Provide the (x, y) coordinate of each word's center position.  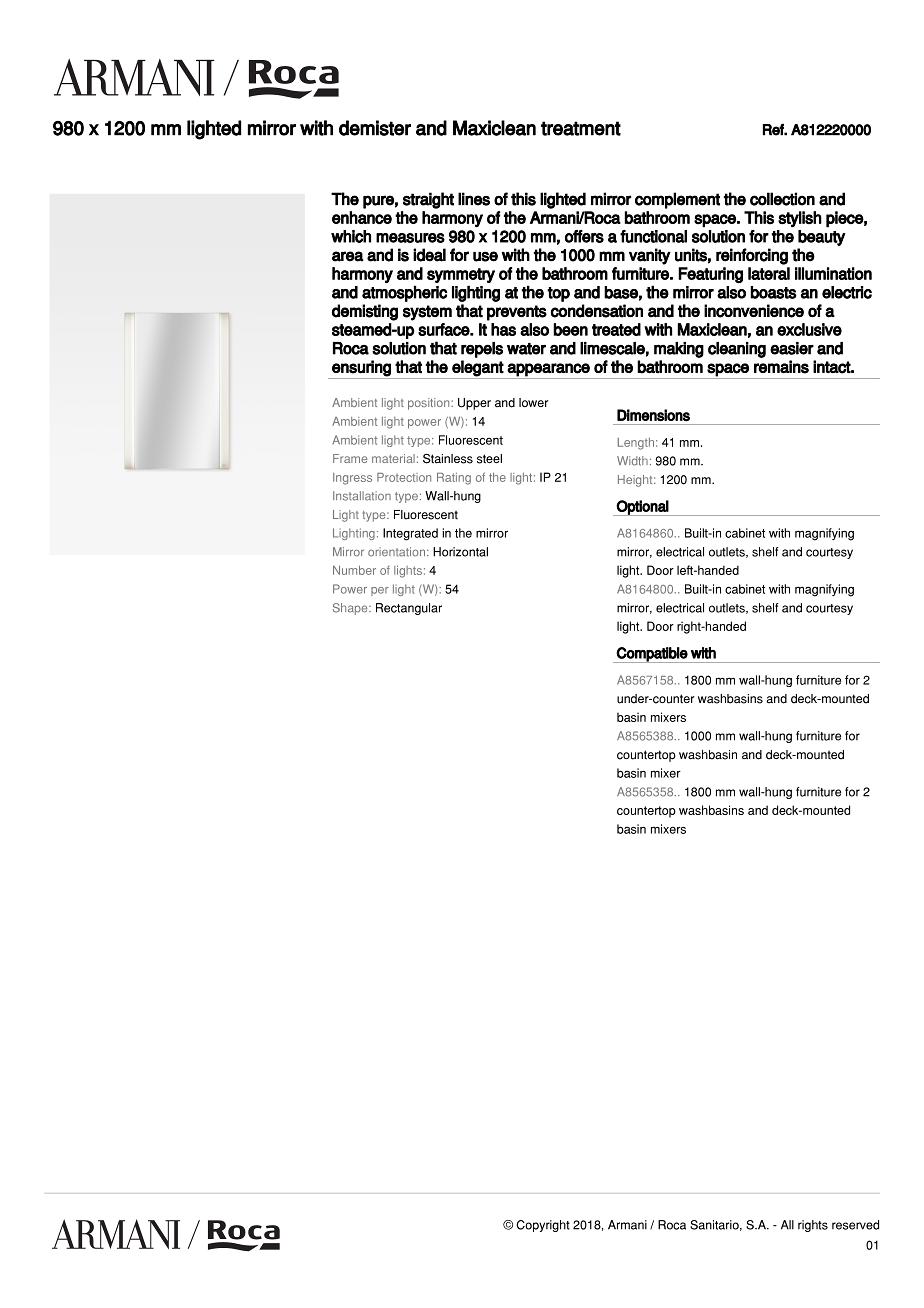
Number (354, 570)
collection (782, 199)
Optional (642, 508)
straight (428, 200)
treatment (581, 128)
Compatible (652, 655)
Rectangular (409, 609)
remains (781, 367)
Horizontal (460, 552)
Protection (404, 477)
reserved (855, 1225)
